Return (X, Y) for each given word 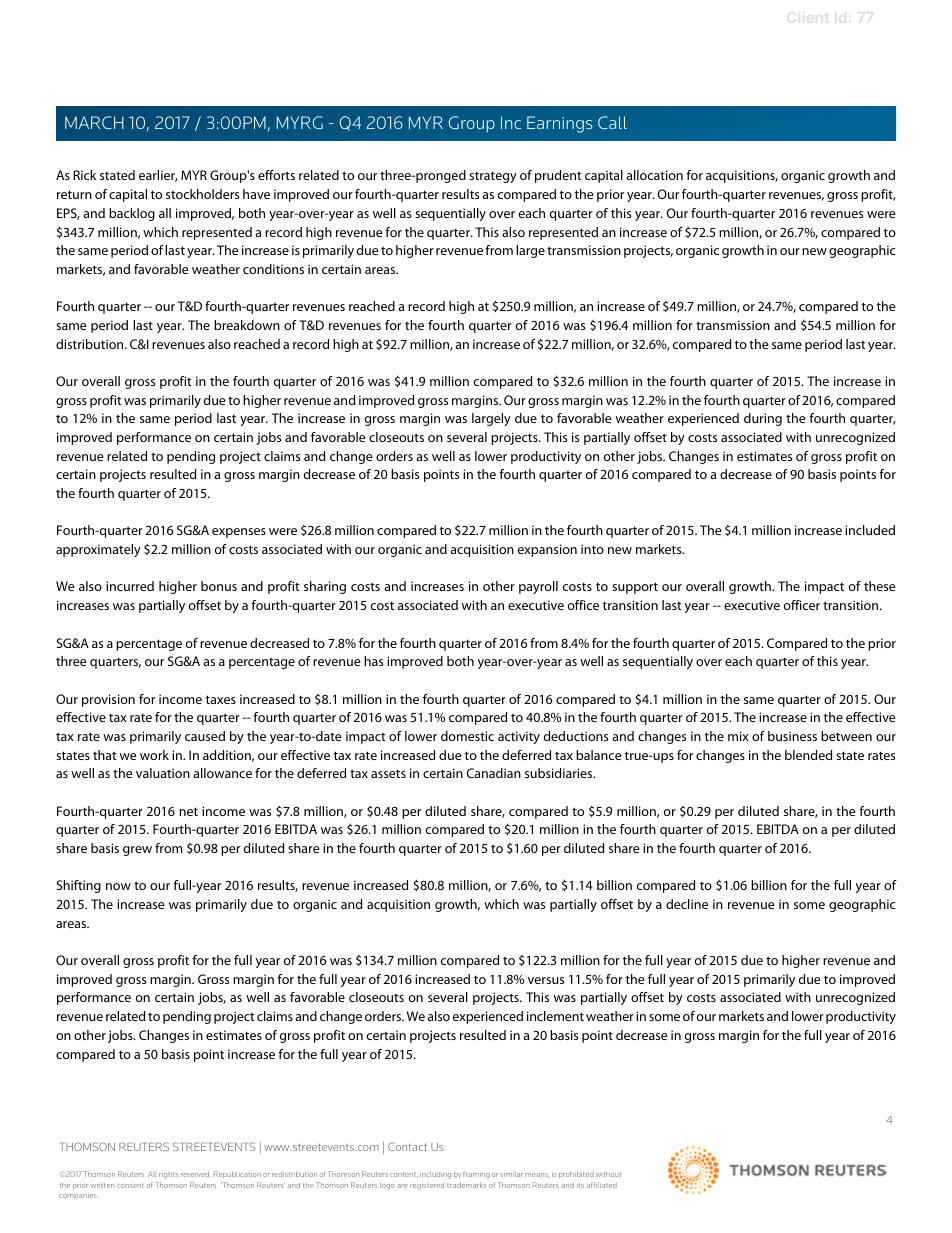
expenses (239, 533)
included (870, 530)
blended (808, 755)
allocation (654, 175)
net (188, 811)
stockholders (202, 194)
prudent (558, 176)
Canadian (493, 773)
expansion (547, 550)
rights (168, 1175)
